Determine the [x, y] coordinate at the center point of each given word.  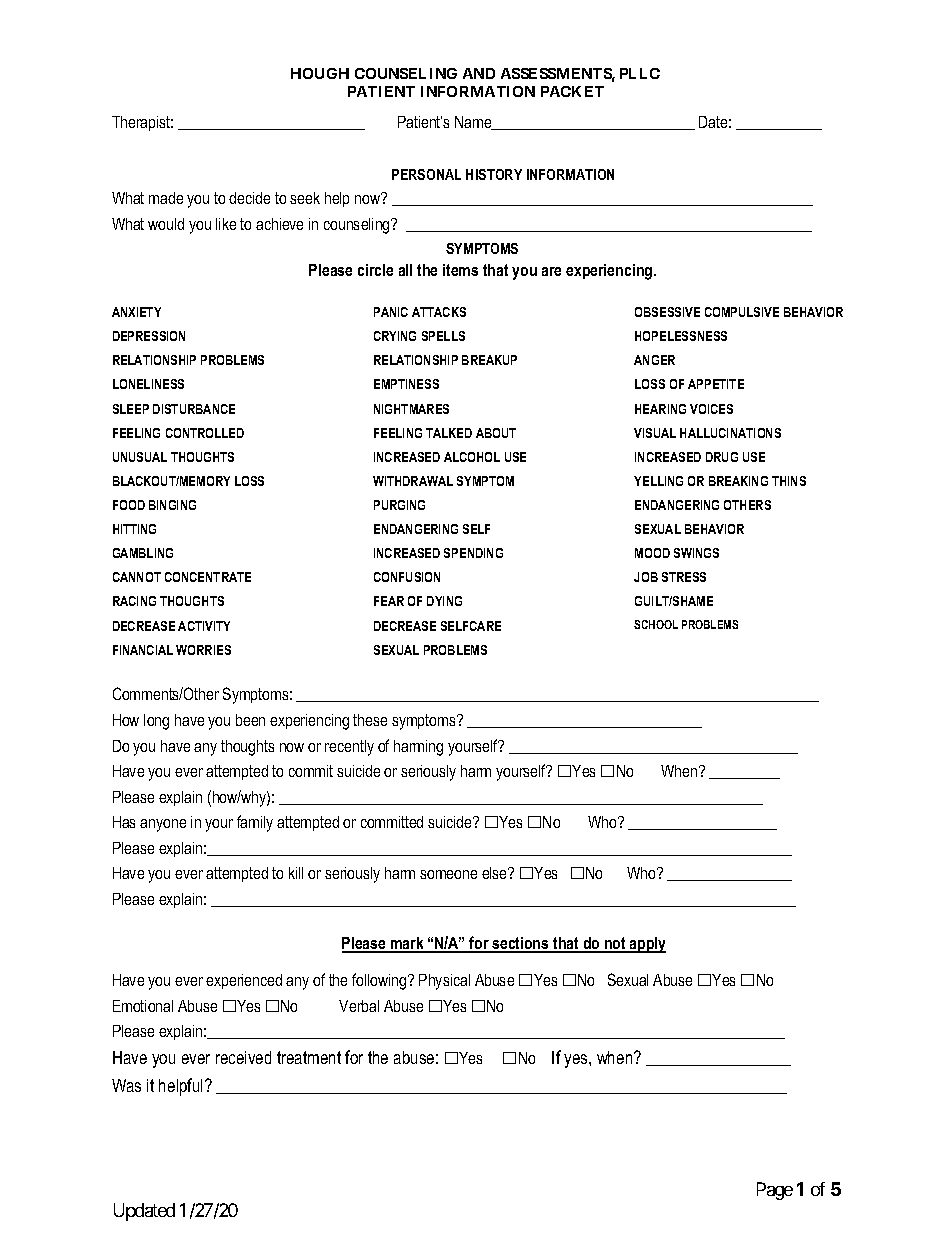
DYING [444, 601]
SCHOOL [656, 624]
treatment [309, 1057]
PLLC [640, 73]
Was [126, 1085]
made [166, 198]
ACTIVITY [204, 626]
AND [479, 73]
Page [775, 1191]
